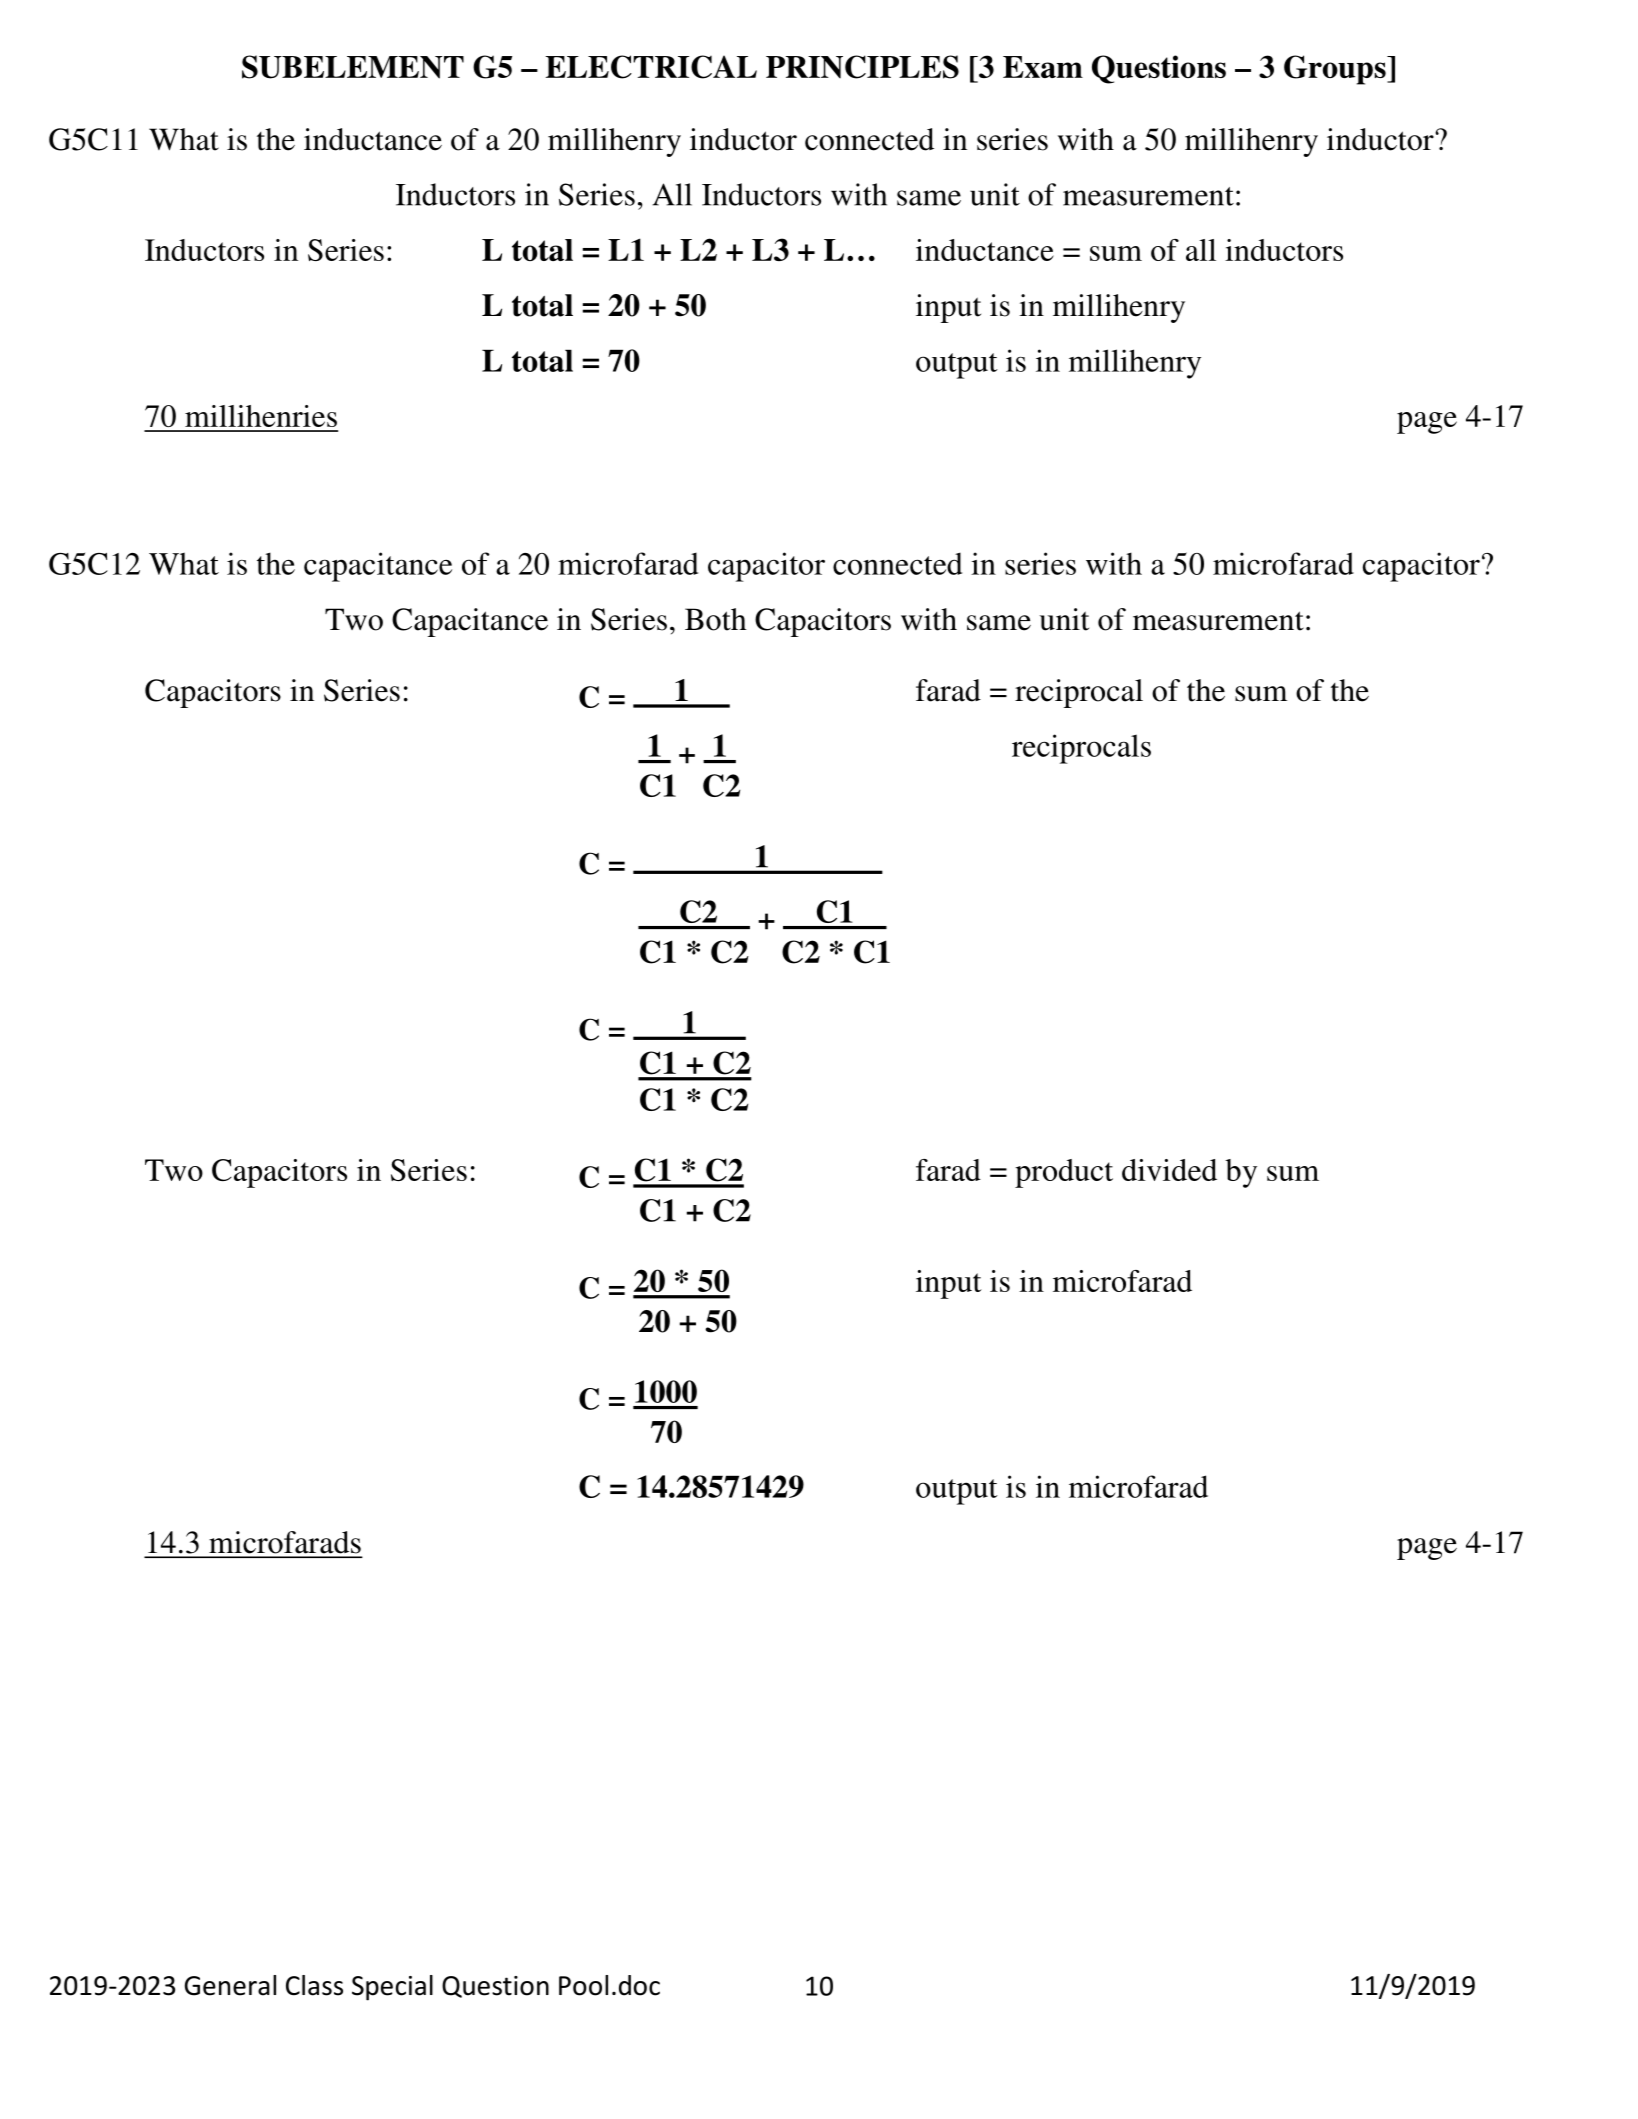 The width and height of the page is (1638, 2119). What do you see at coordinates (1169, 1170) in the page?
I see `divided` at bounding box center [1169, 1170].
